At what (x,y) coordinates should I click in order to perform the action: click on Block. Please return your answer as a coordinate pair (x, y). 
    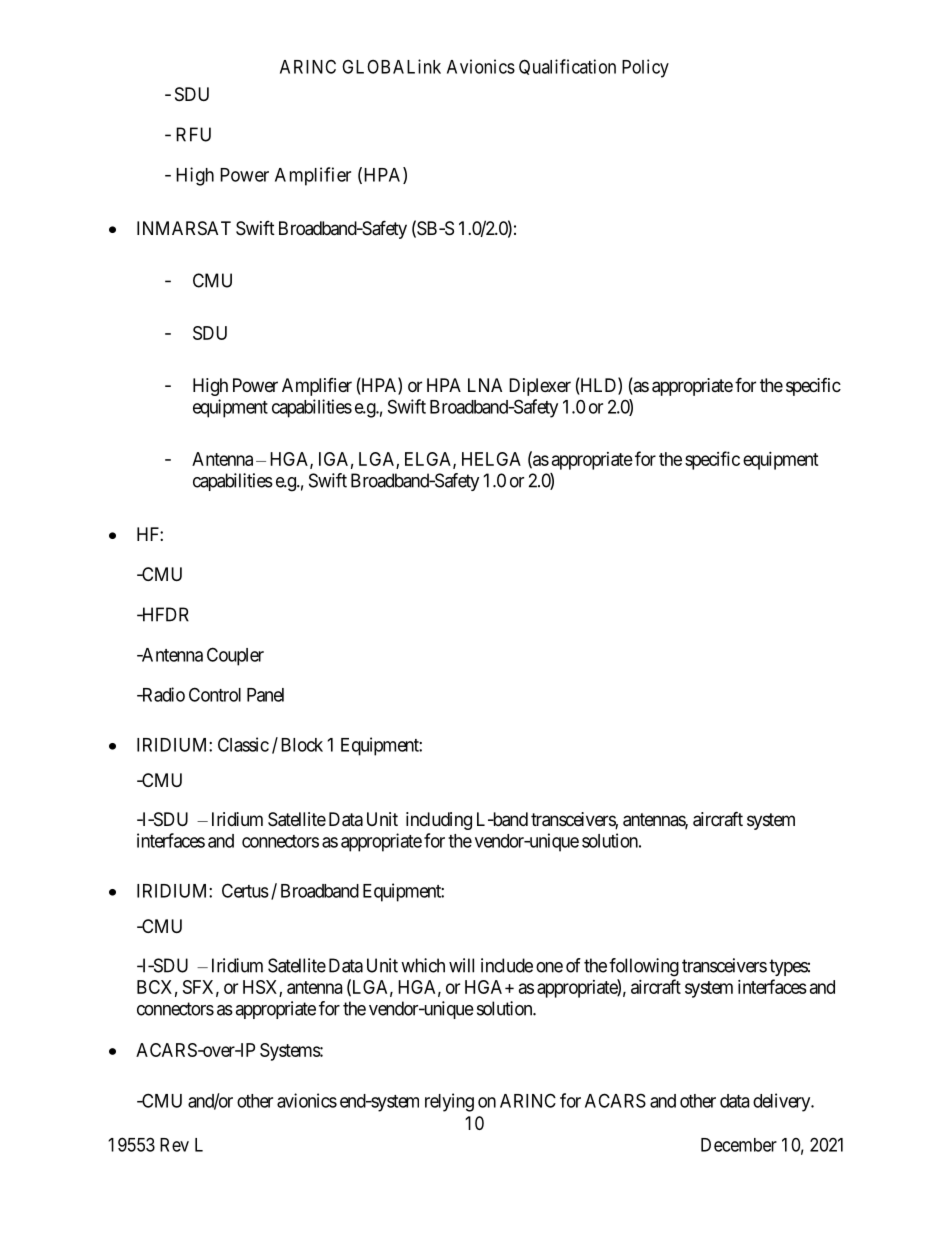
    Looking at the image, I should click on (302, 745).
